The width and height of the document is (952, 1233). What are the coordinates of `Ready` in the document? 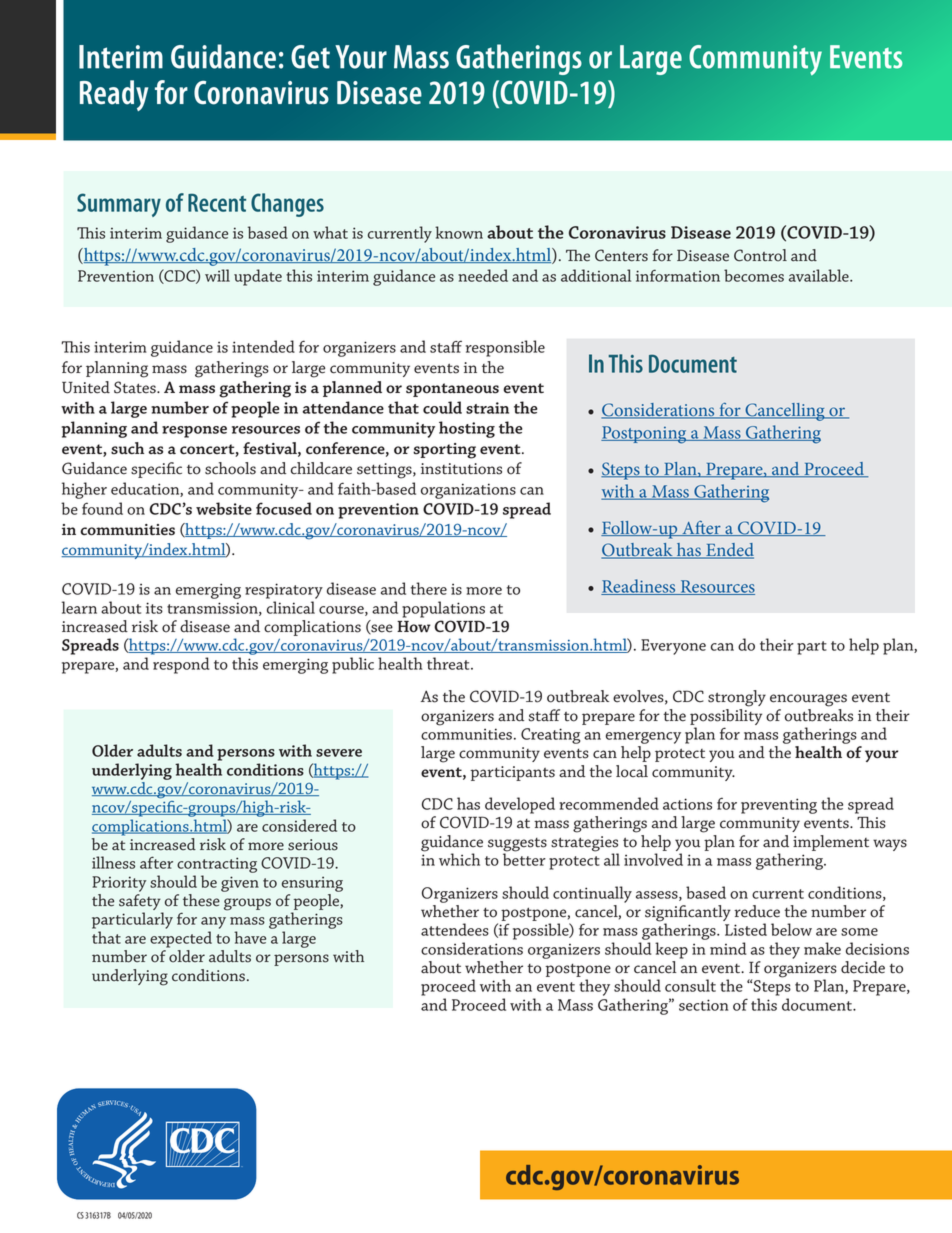 It's located at (114, 95).
